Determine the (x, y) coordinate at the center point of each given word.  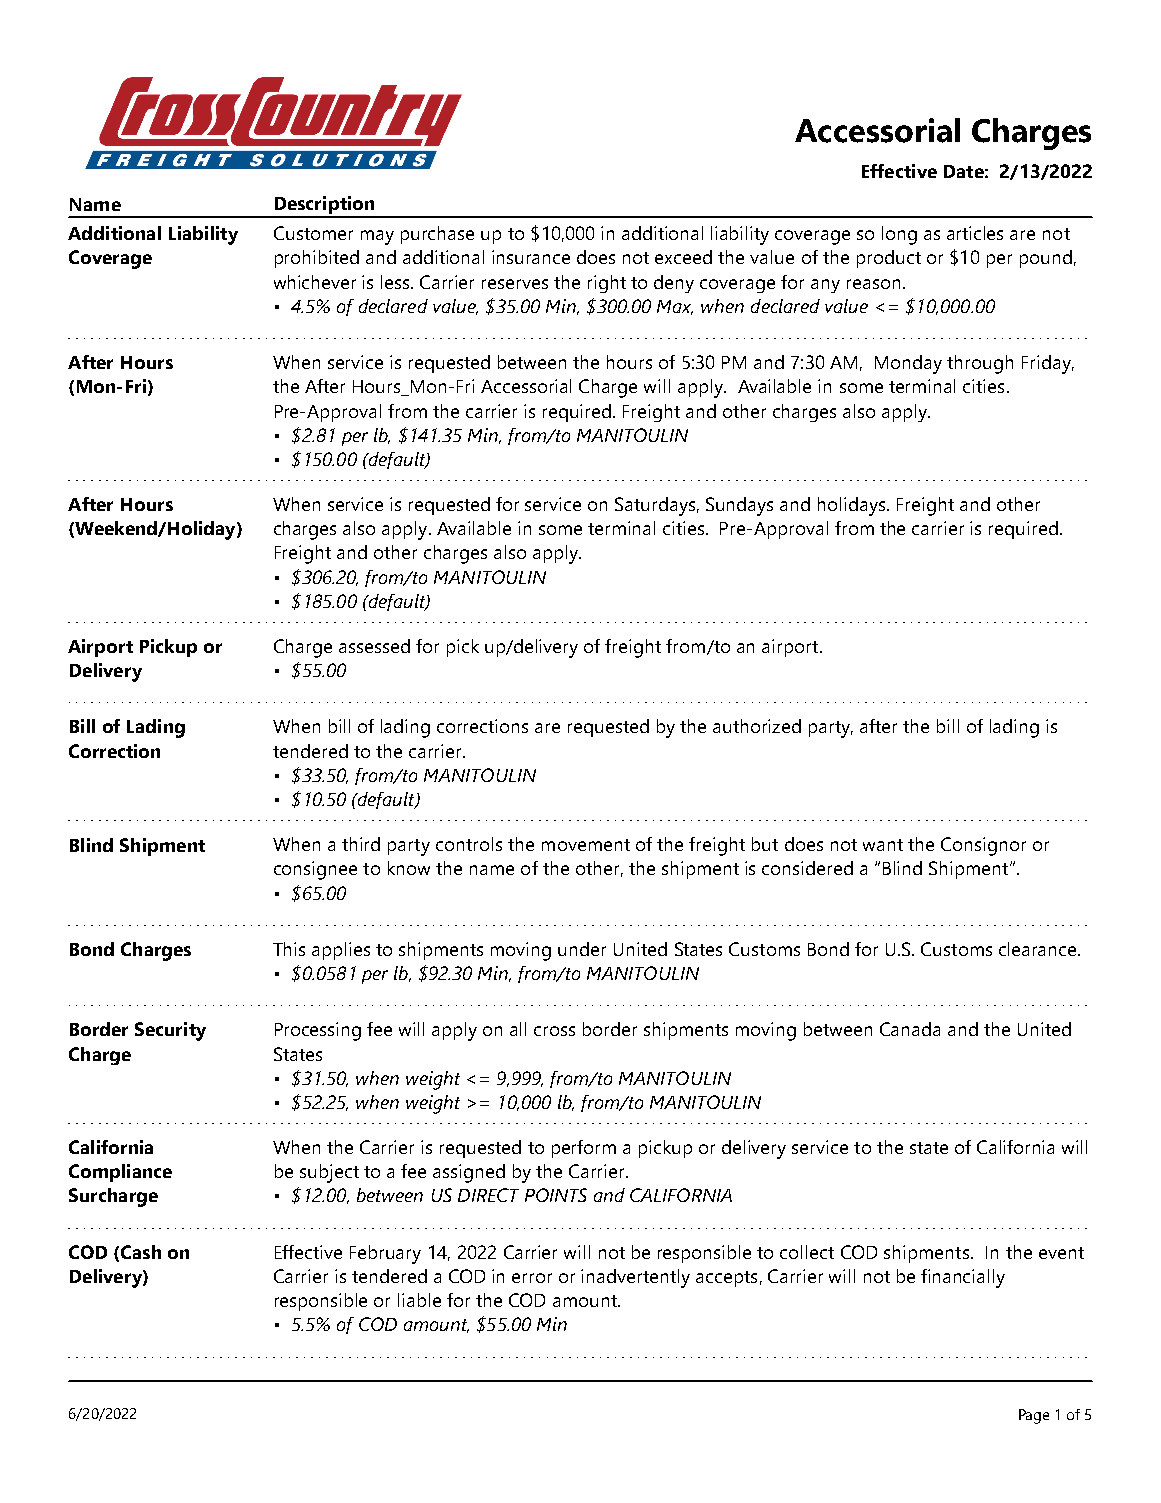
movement (586, 845)
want (883, 845)
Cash (141, 1252)
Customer (313, 233)
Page (1034, 1416)
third (361, 844)
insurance (531, 257)
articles (975, 233)
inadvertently (635, 1278)
